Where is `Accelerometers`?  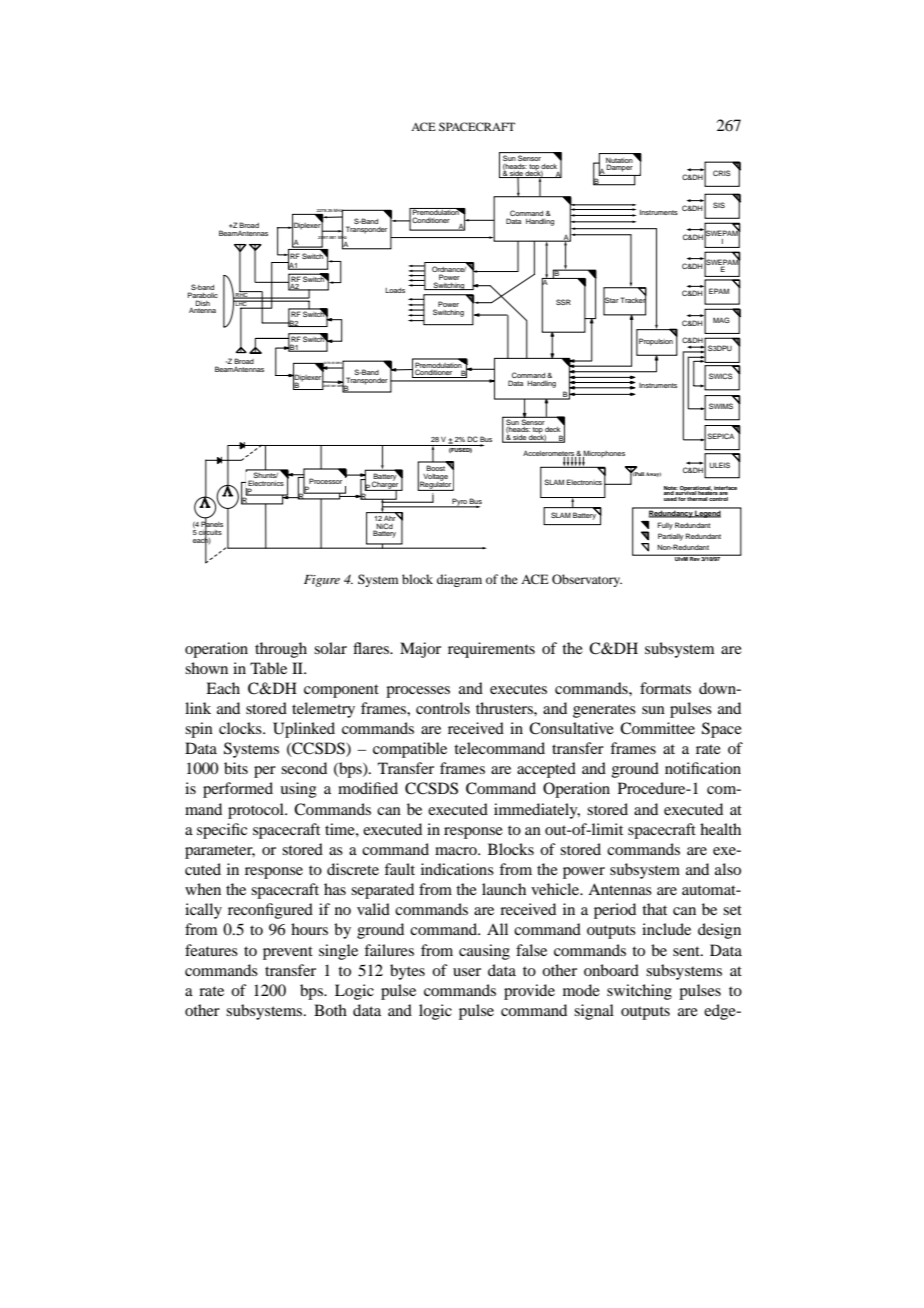 Accelerometers is located at coordinates (550, 455).
